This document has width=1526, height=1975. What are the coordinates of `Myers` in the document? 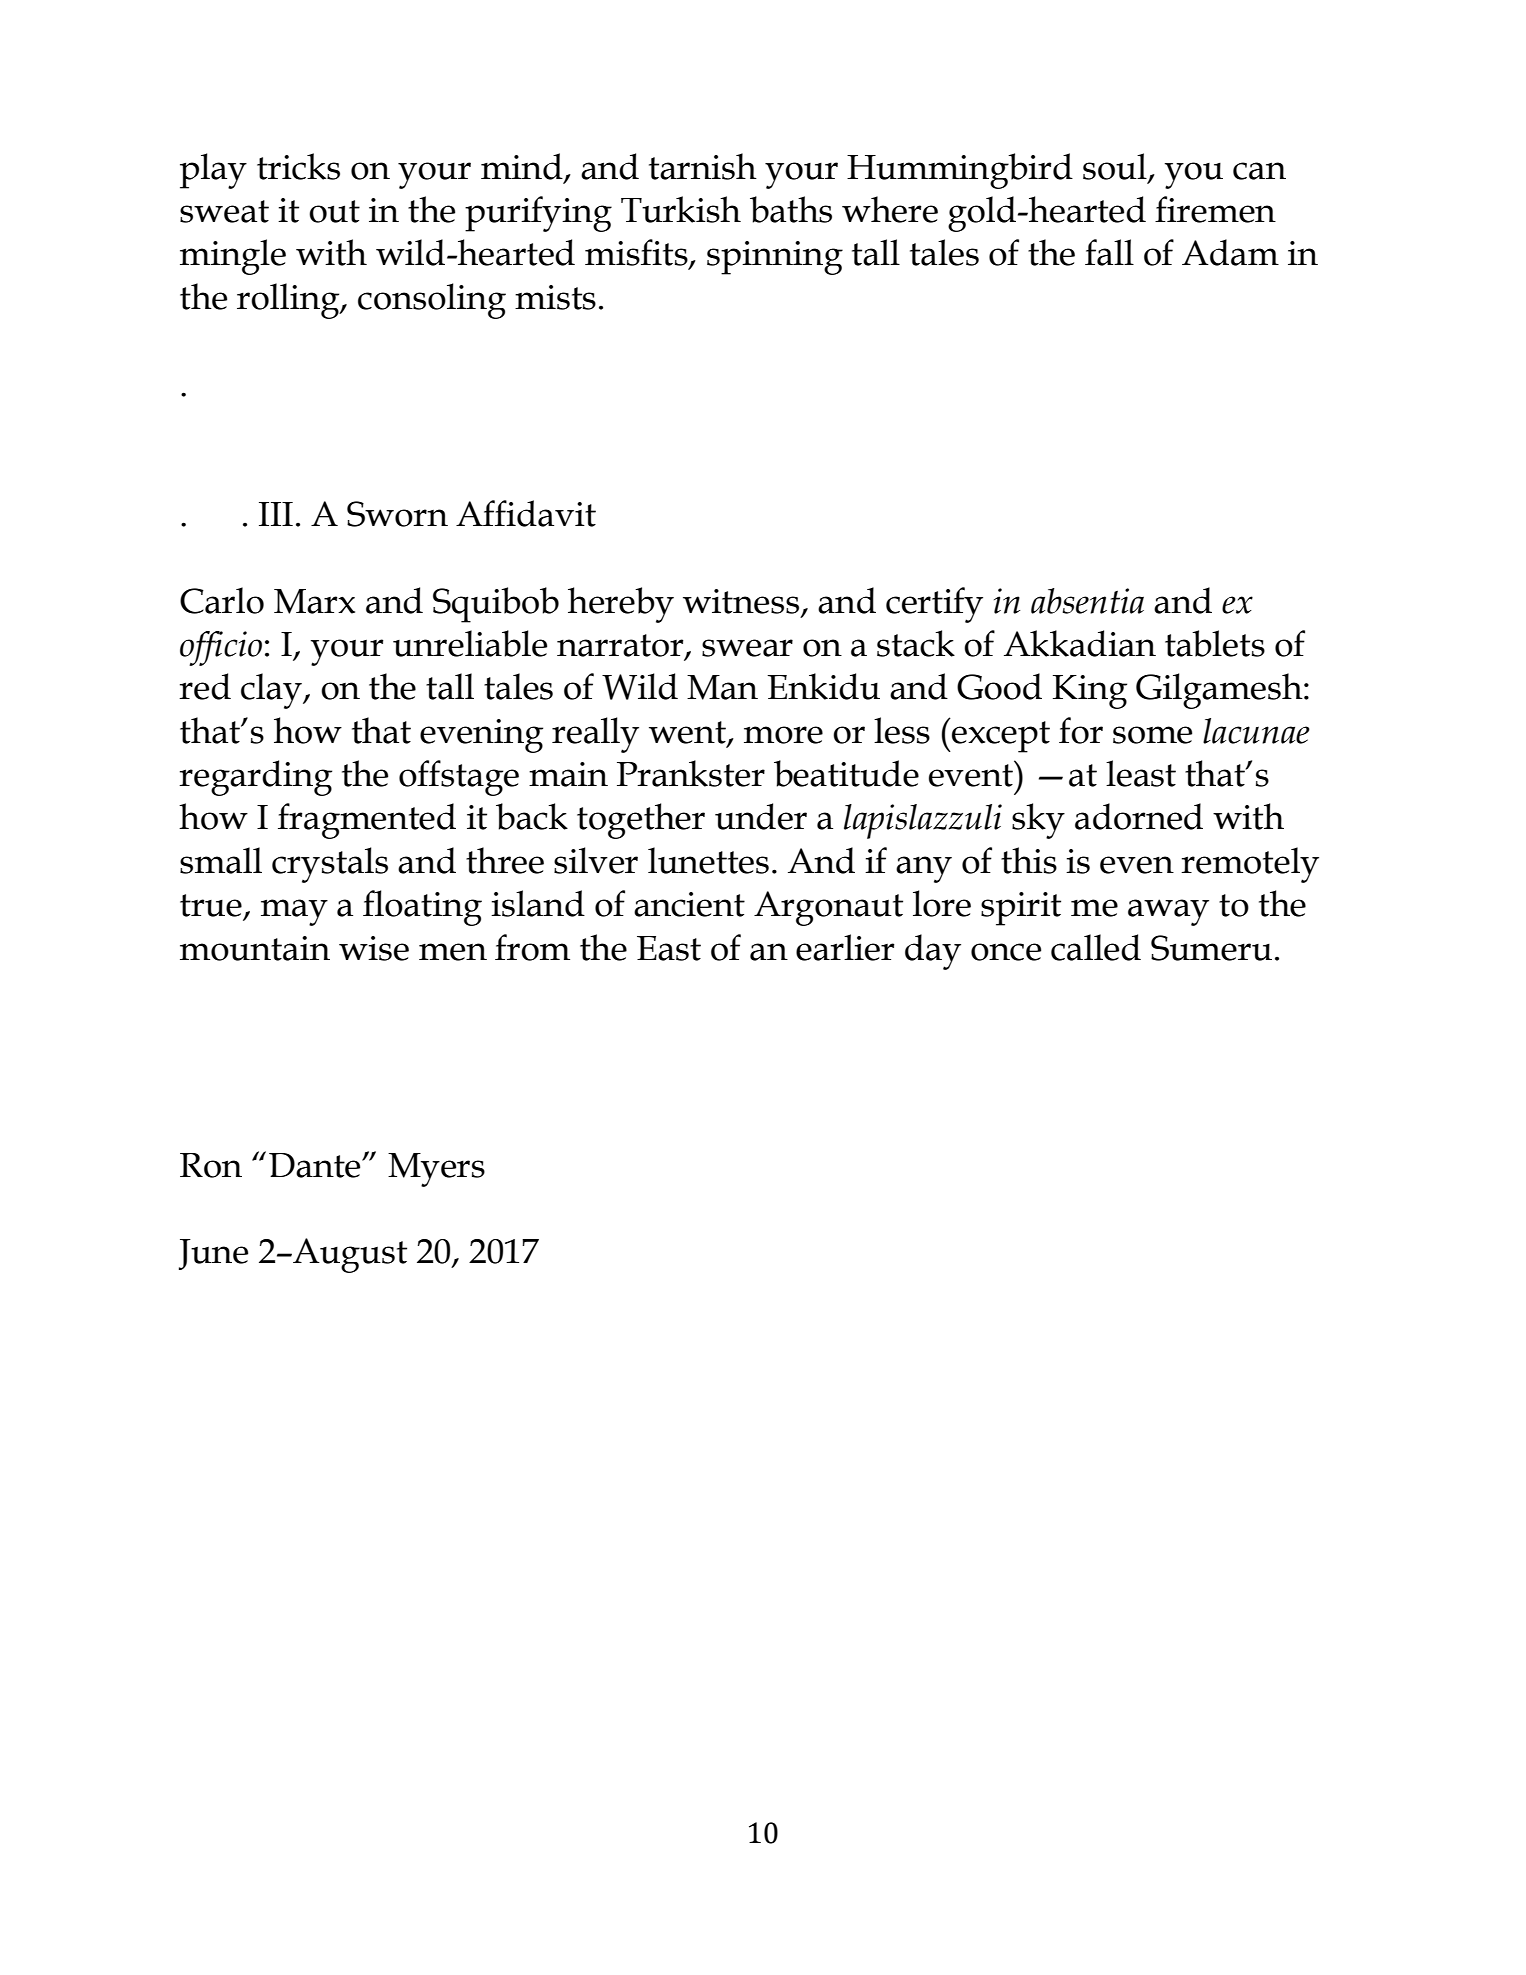 It's located at (436, 1170).
